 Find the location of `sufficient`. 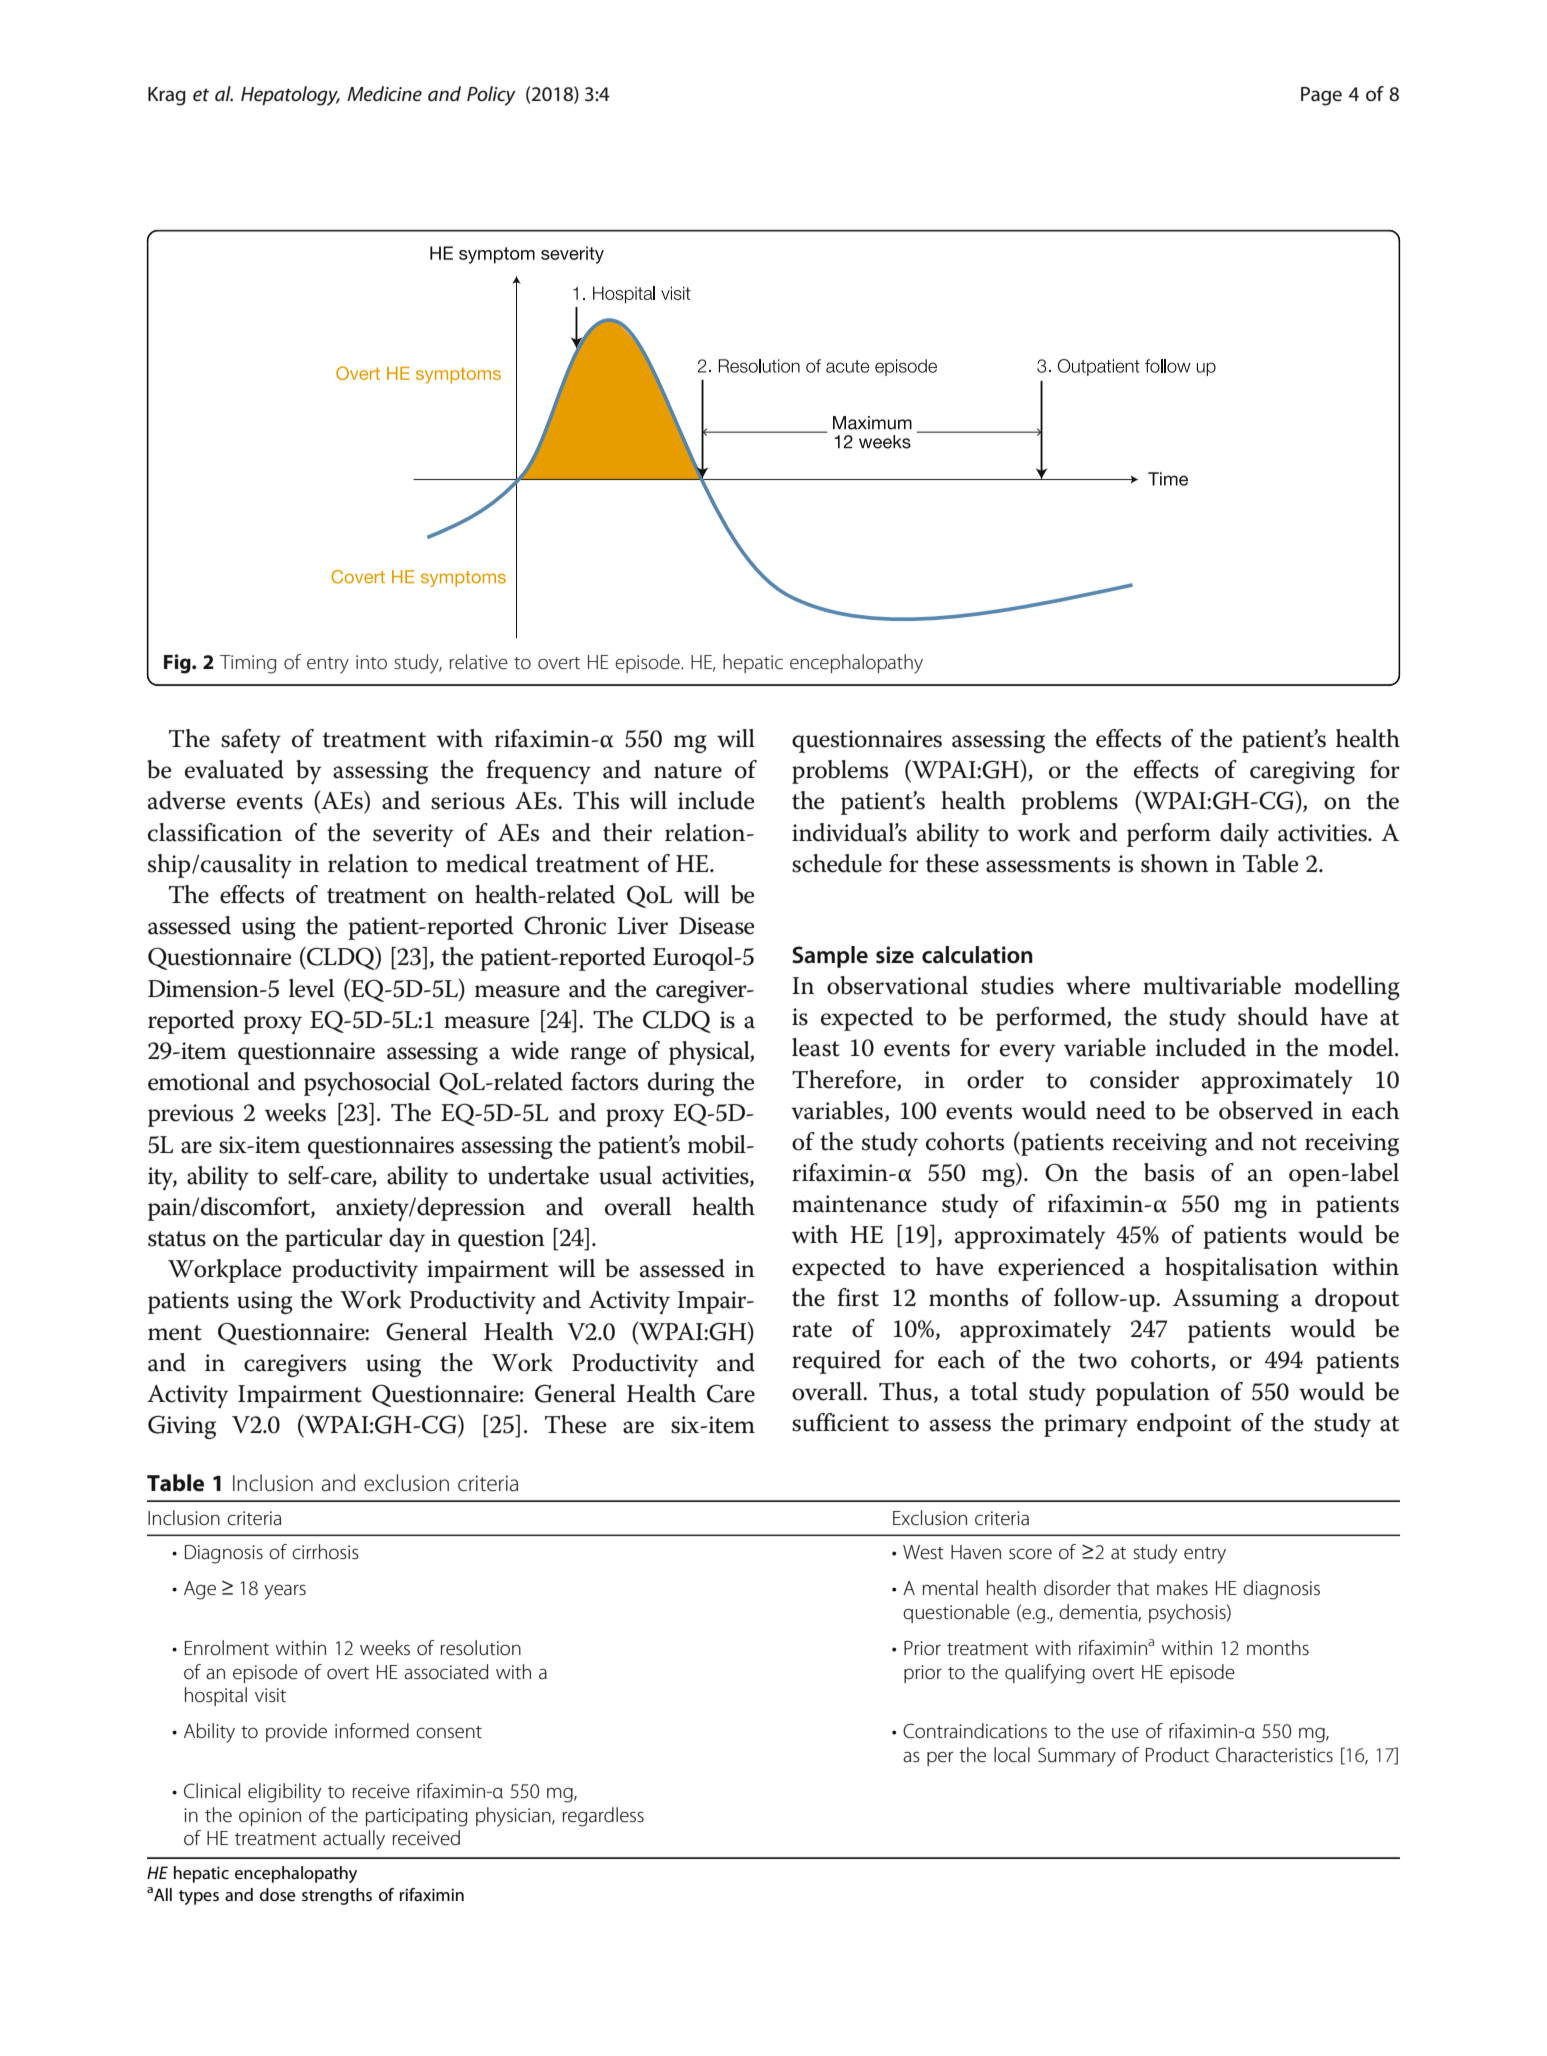

sufficient is located at coordinates (840, 1422).
